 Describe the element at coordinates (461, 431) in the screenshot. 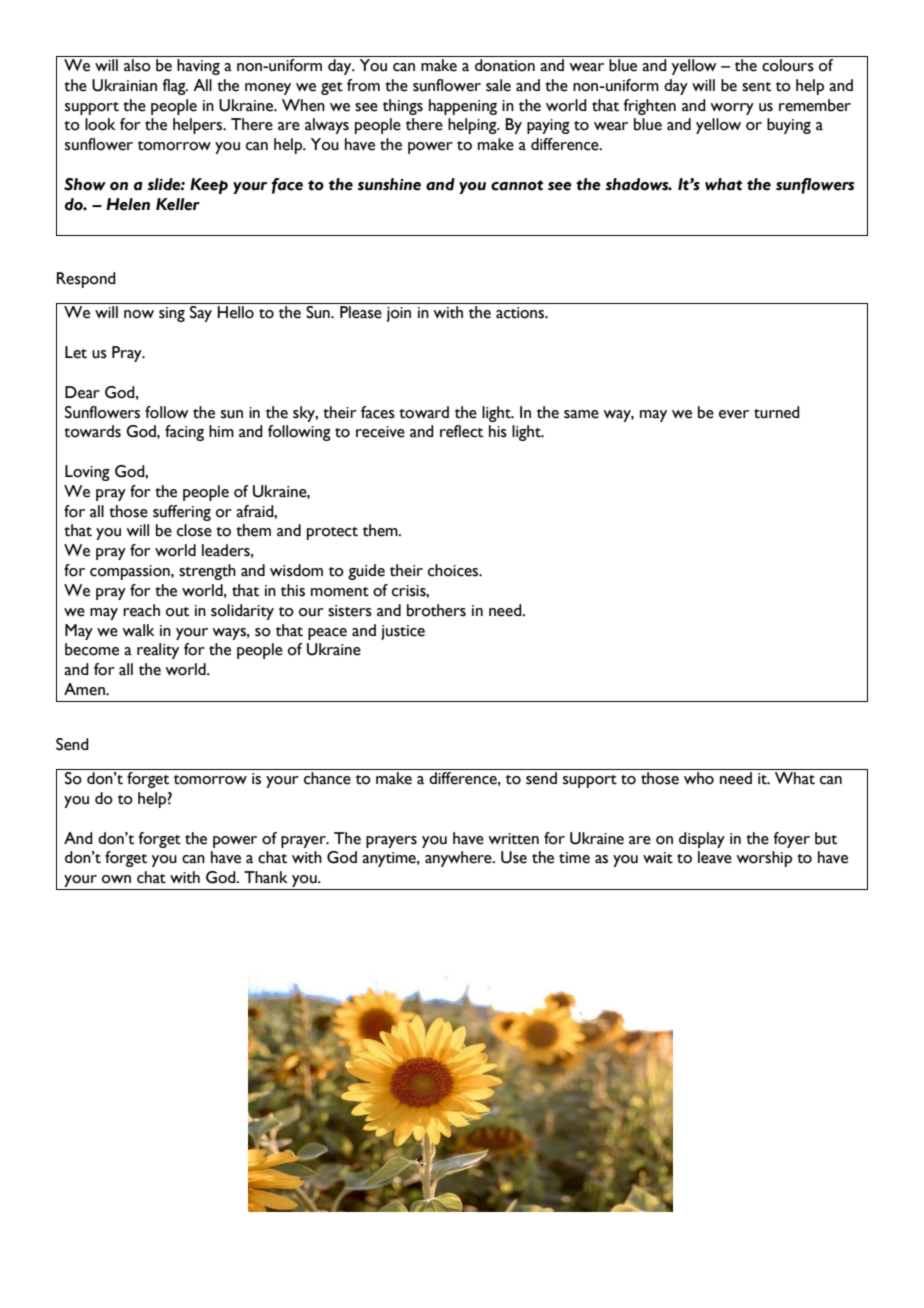

I see `reflect` at that location.
